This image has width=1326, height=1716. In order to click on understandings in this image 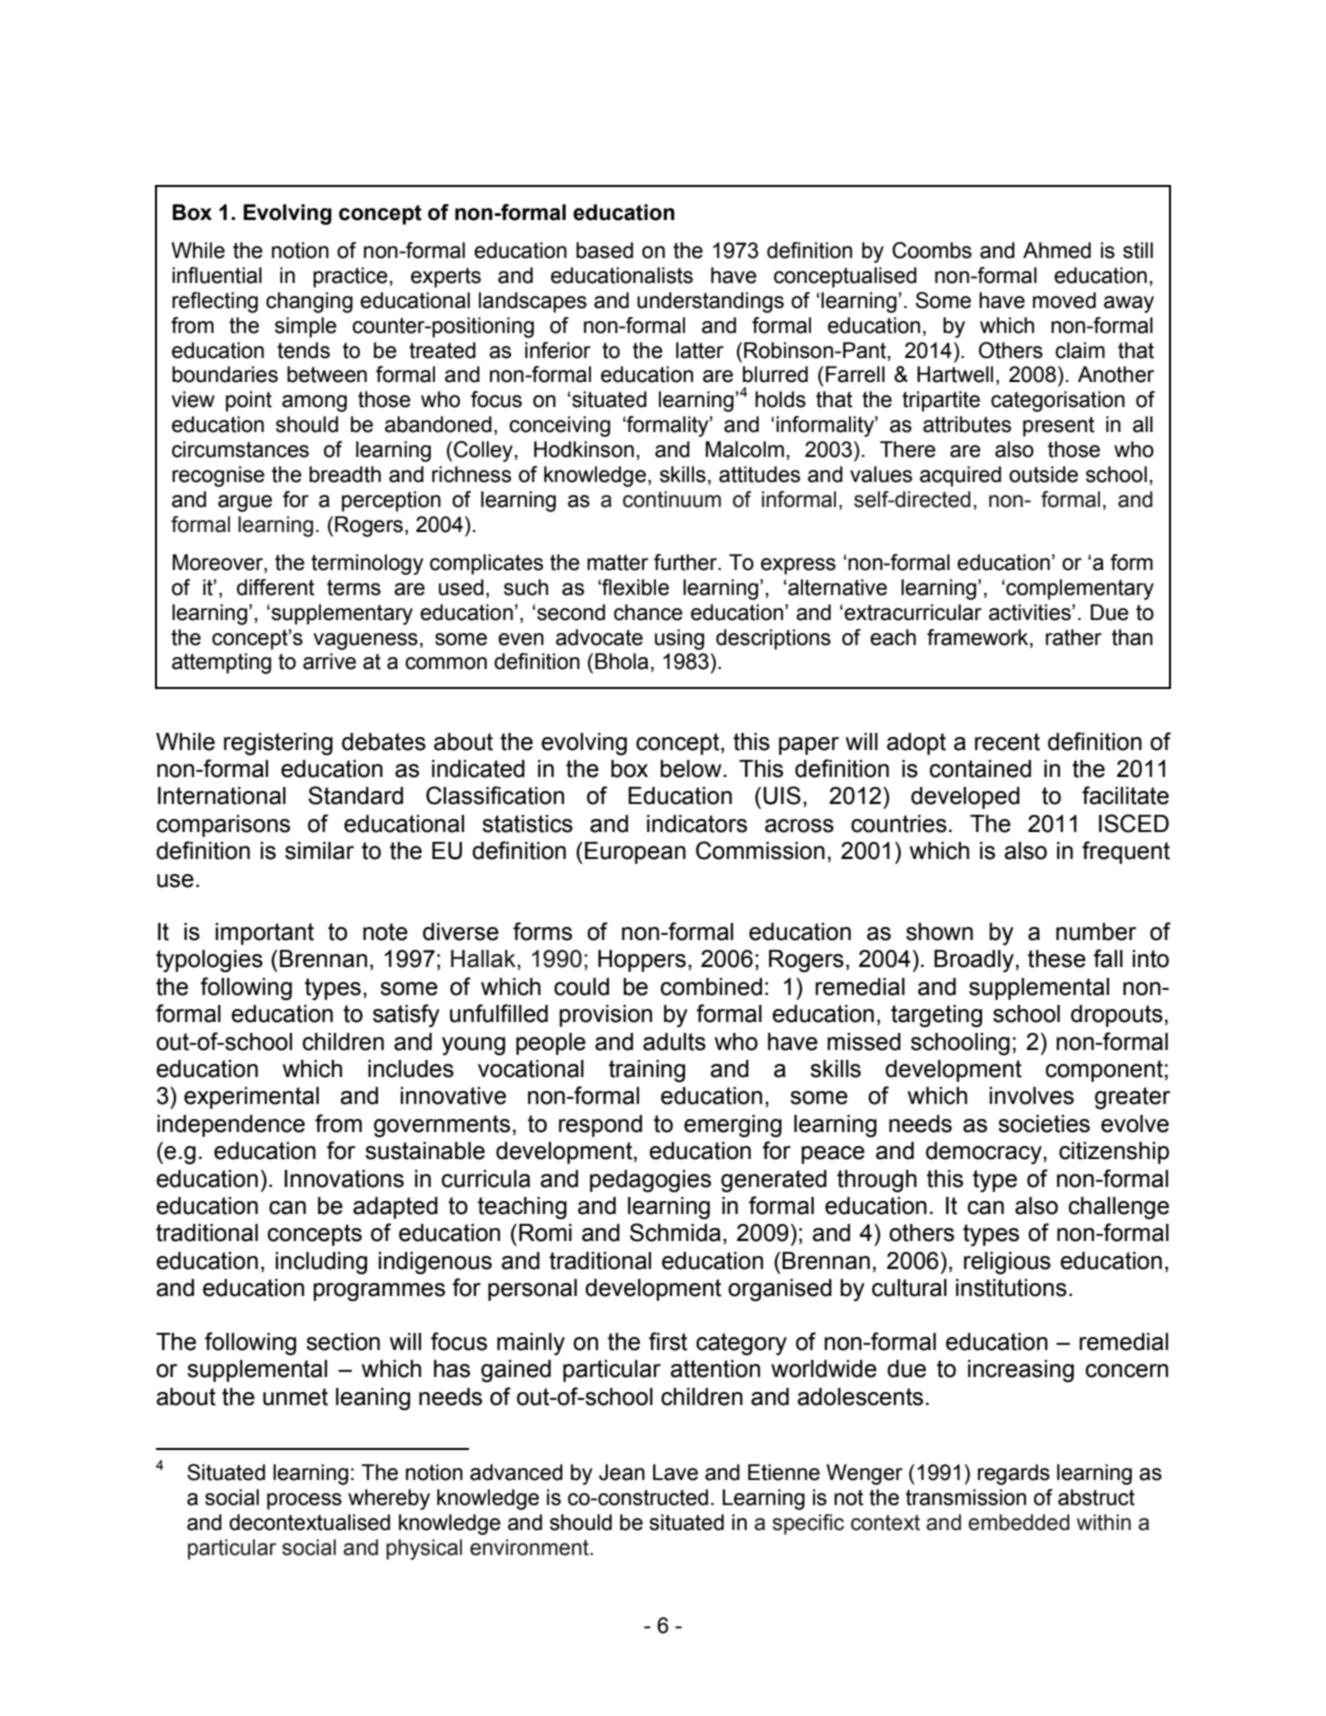, I will do `click(710, 302)`.
